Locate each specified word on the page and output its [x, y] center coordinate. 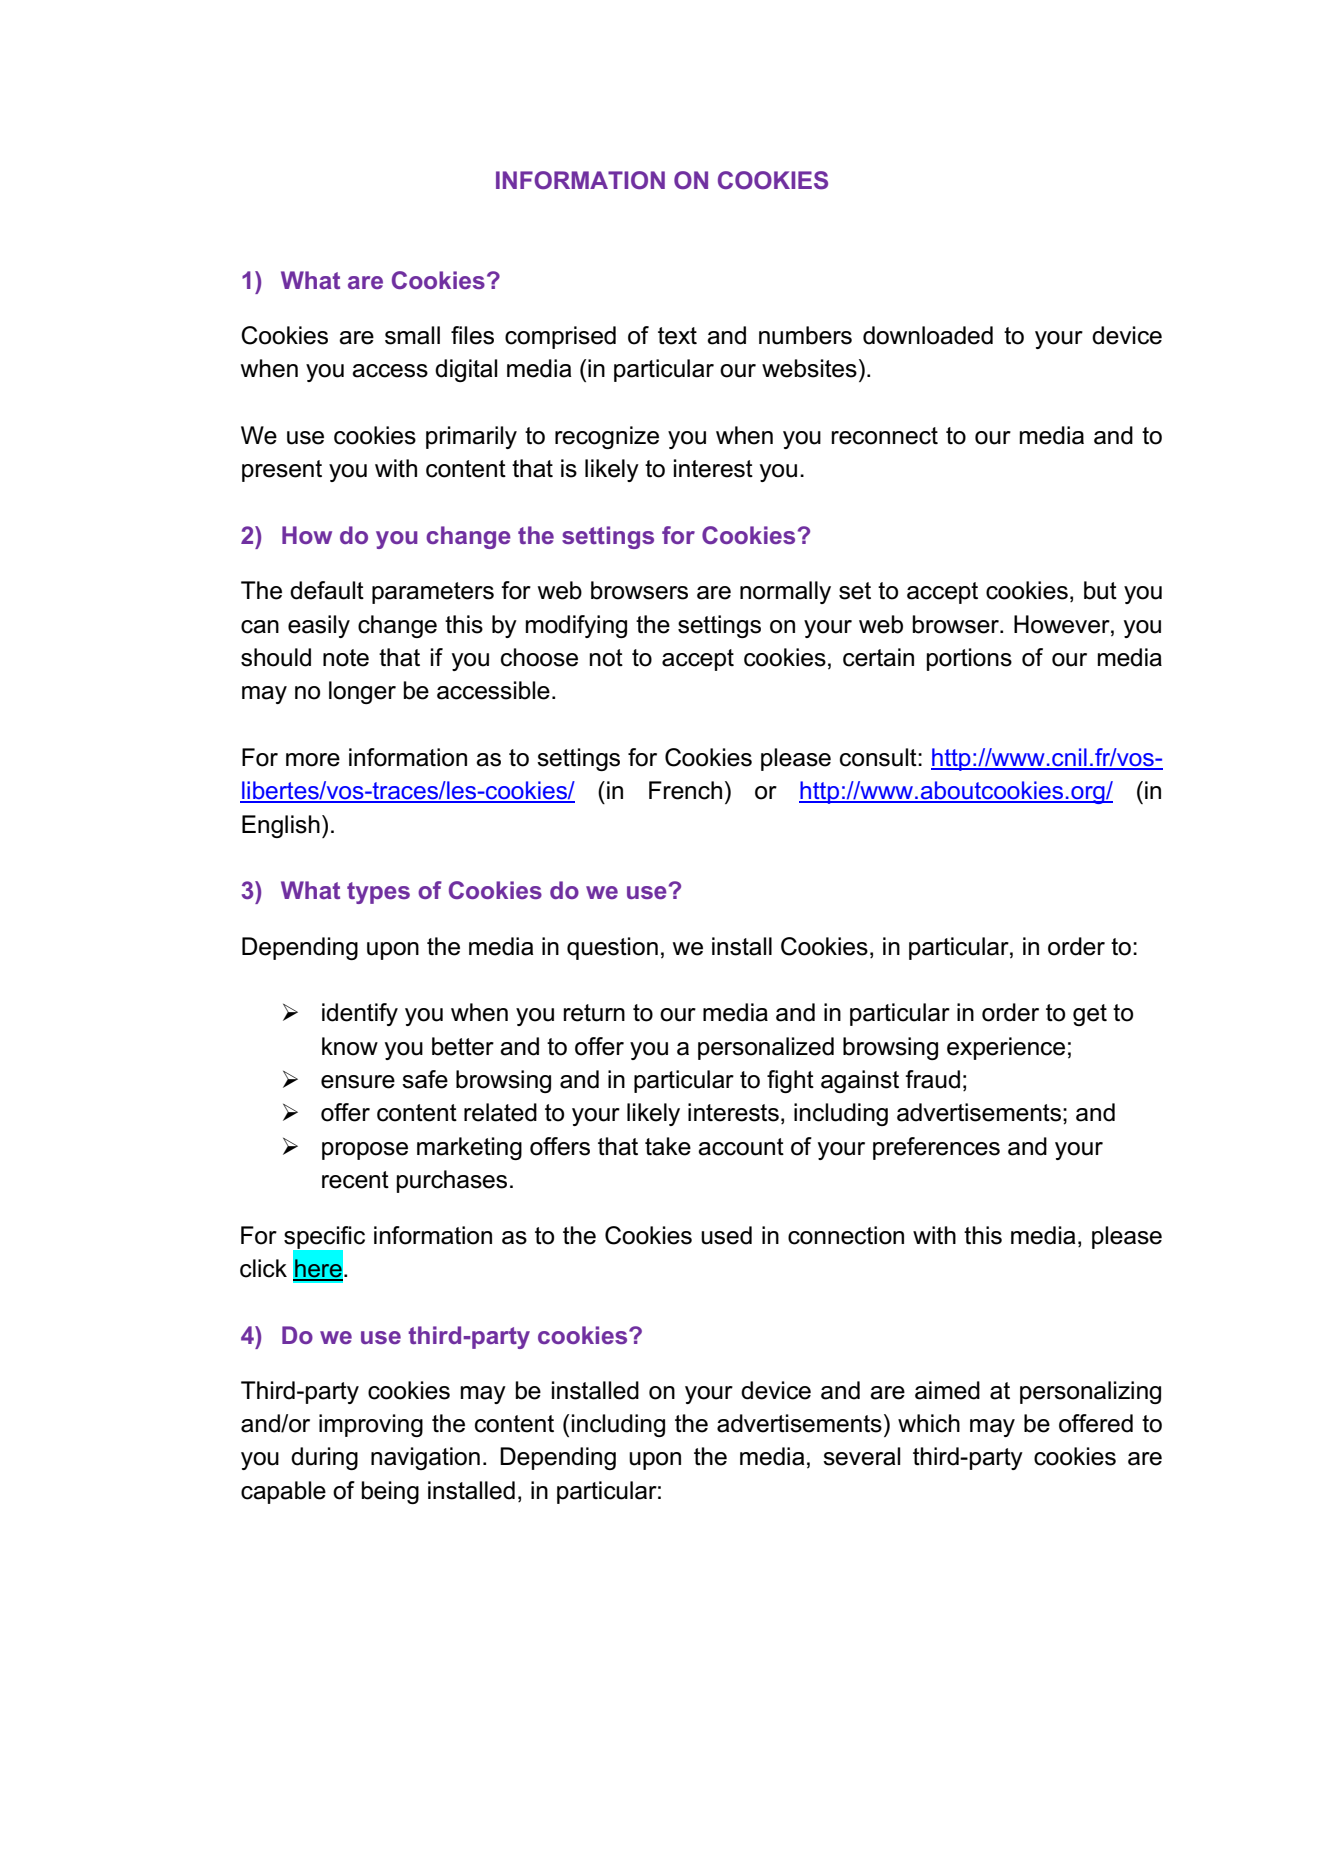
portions [969, 659]
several [861, 1456]
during [324, 1458]
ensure [358, 1082]
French [685, 790]
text [677, 336]
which [929, 1423]
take [668, 1146]
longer [362, 692]
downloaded [928, 335]
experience [1006, 1048]
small [412, 335]
